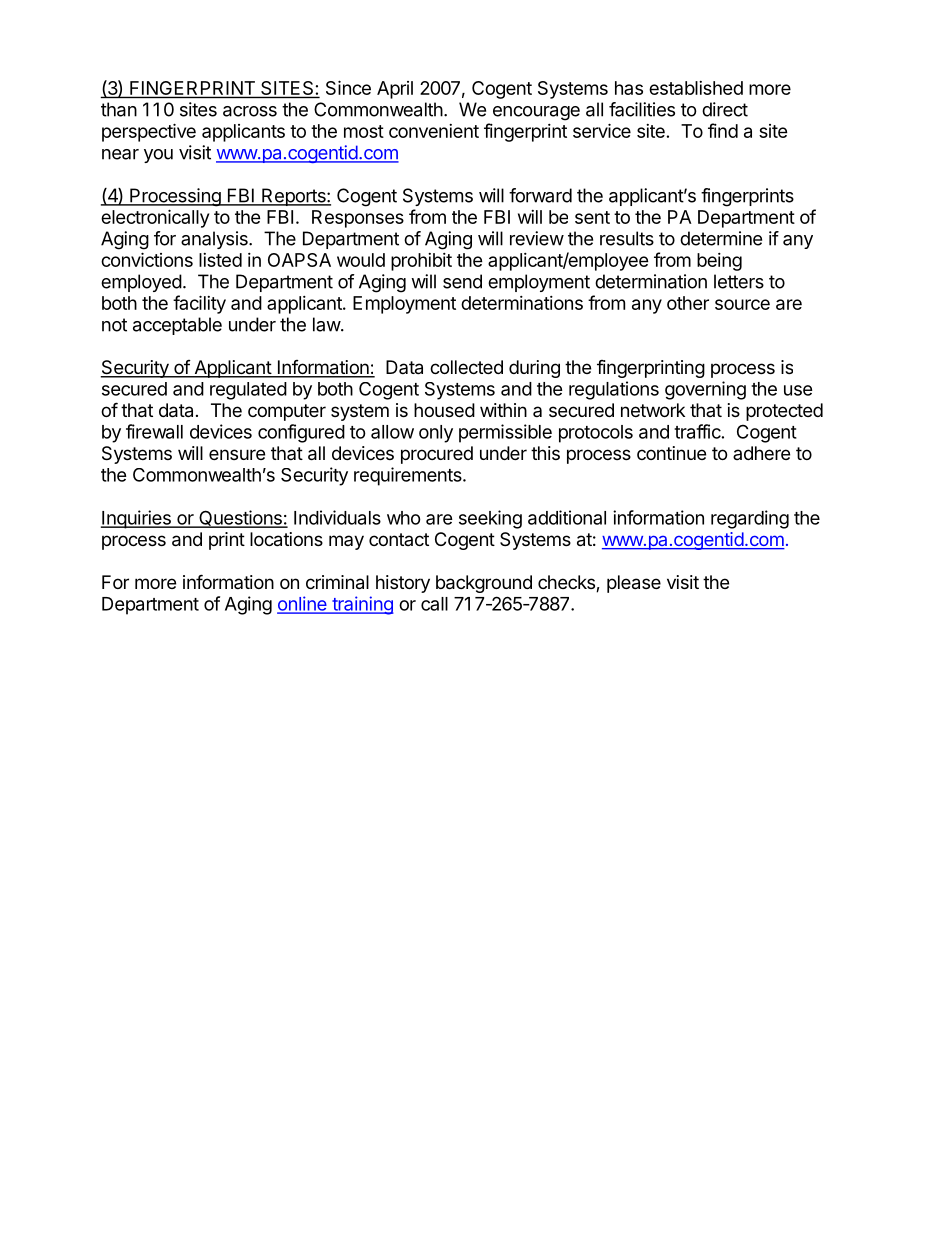  I want to click on across, so click(250, 111).
